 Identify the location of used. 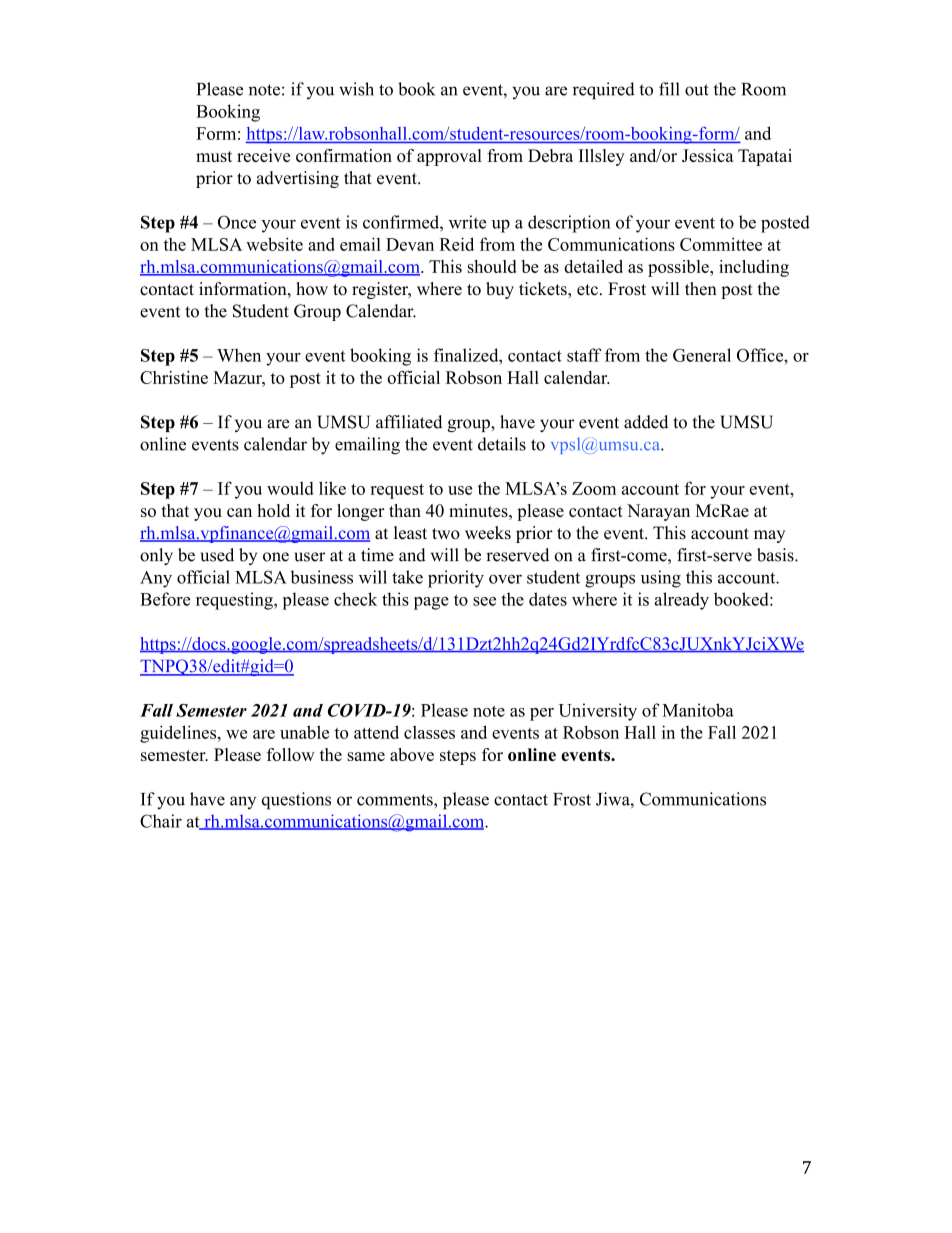
(217, 555).
